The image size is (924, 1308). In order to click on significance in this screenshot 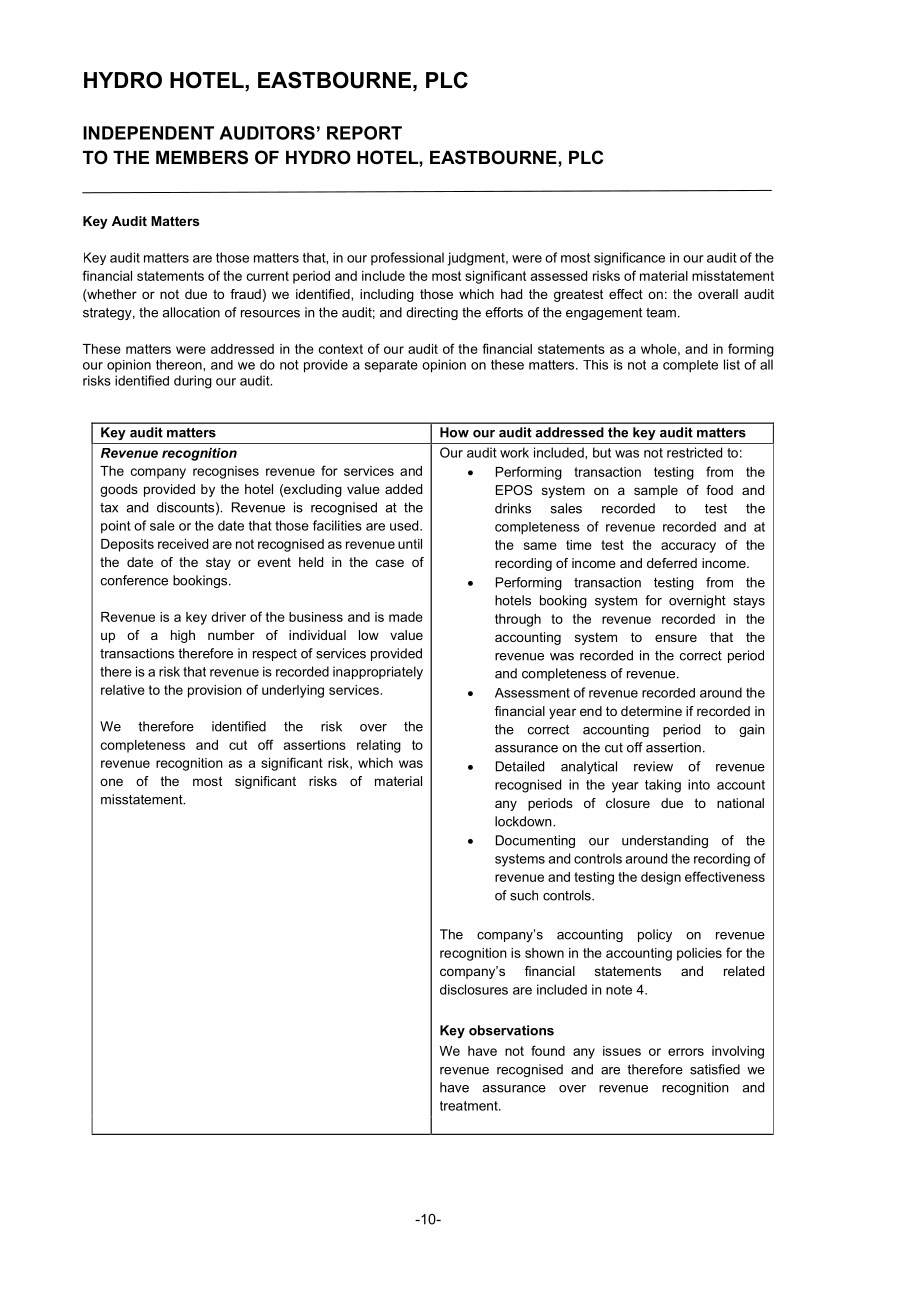, I will do `click(629, 259)`.
